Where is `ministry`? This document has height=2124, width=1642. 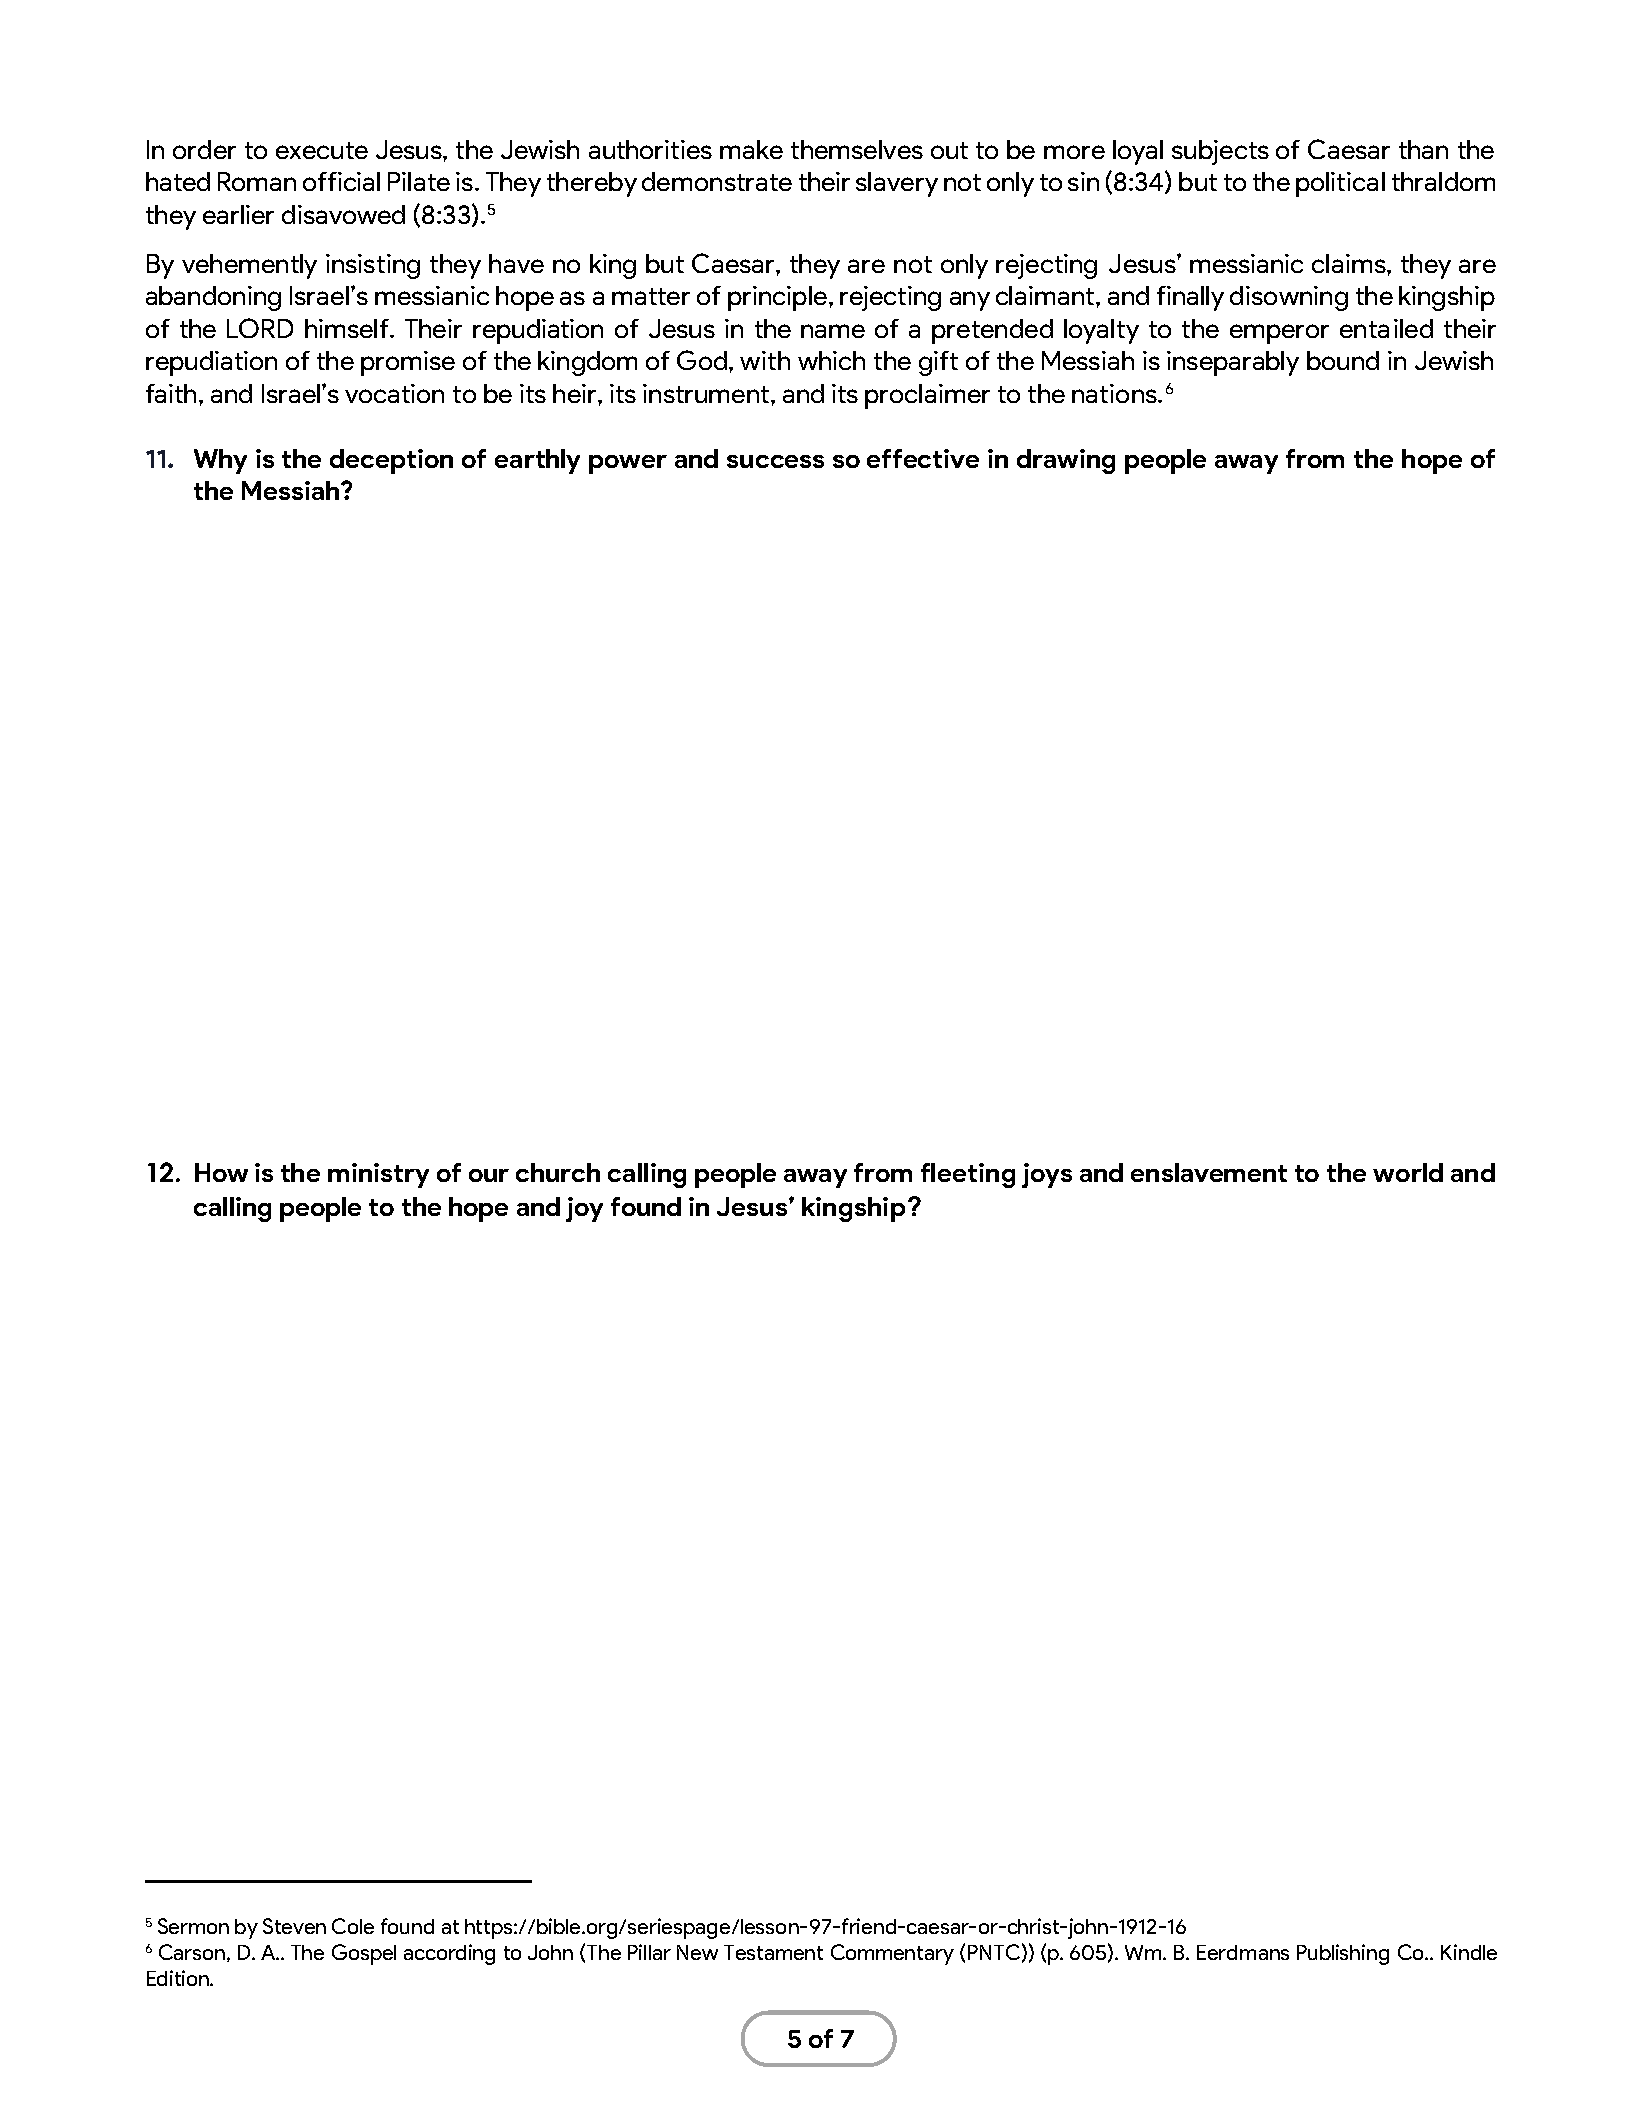 ministry is located at coordinates (378, 1175).
